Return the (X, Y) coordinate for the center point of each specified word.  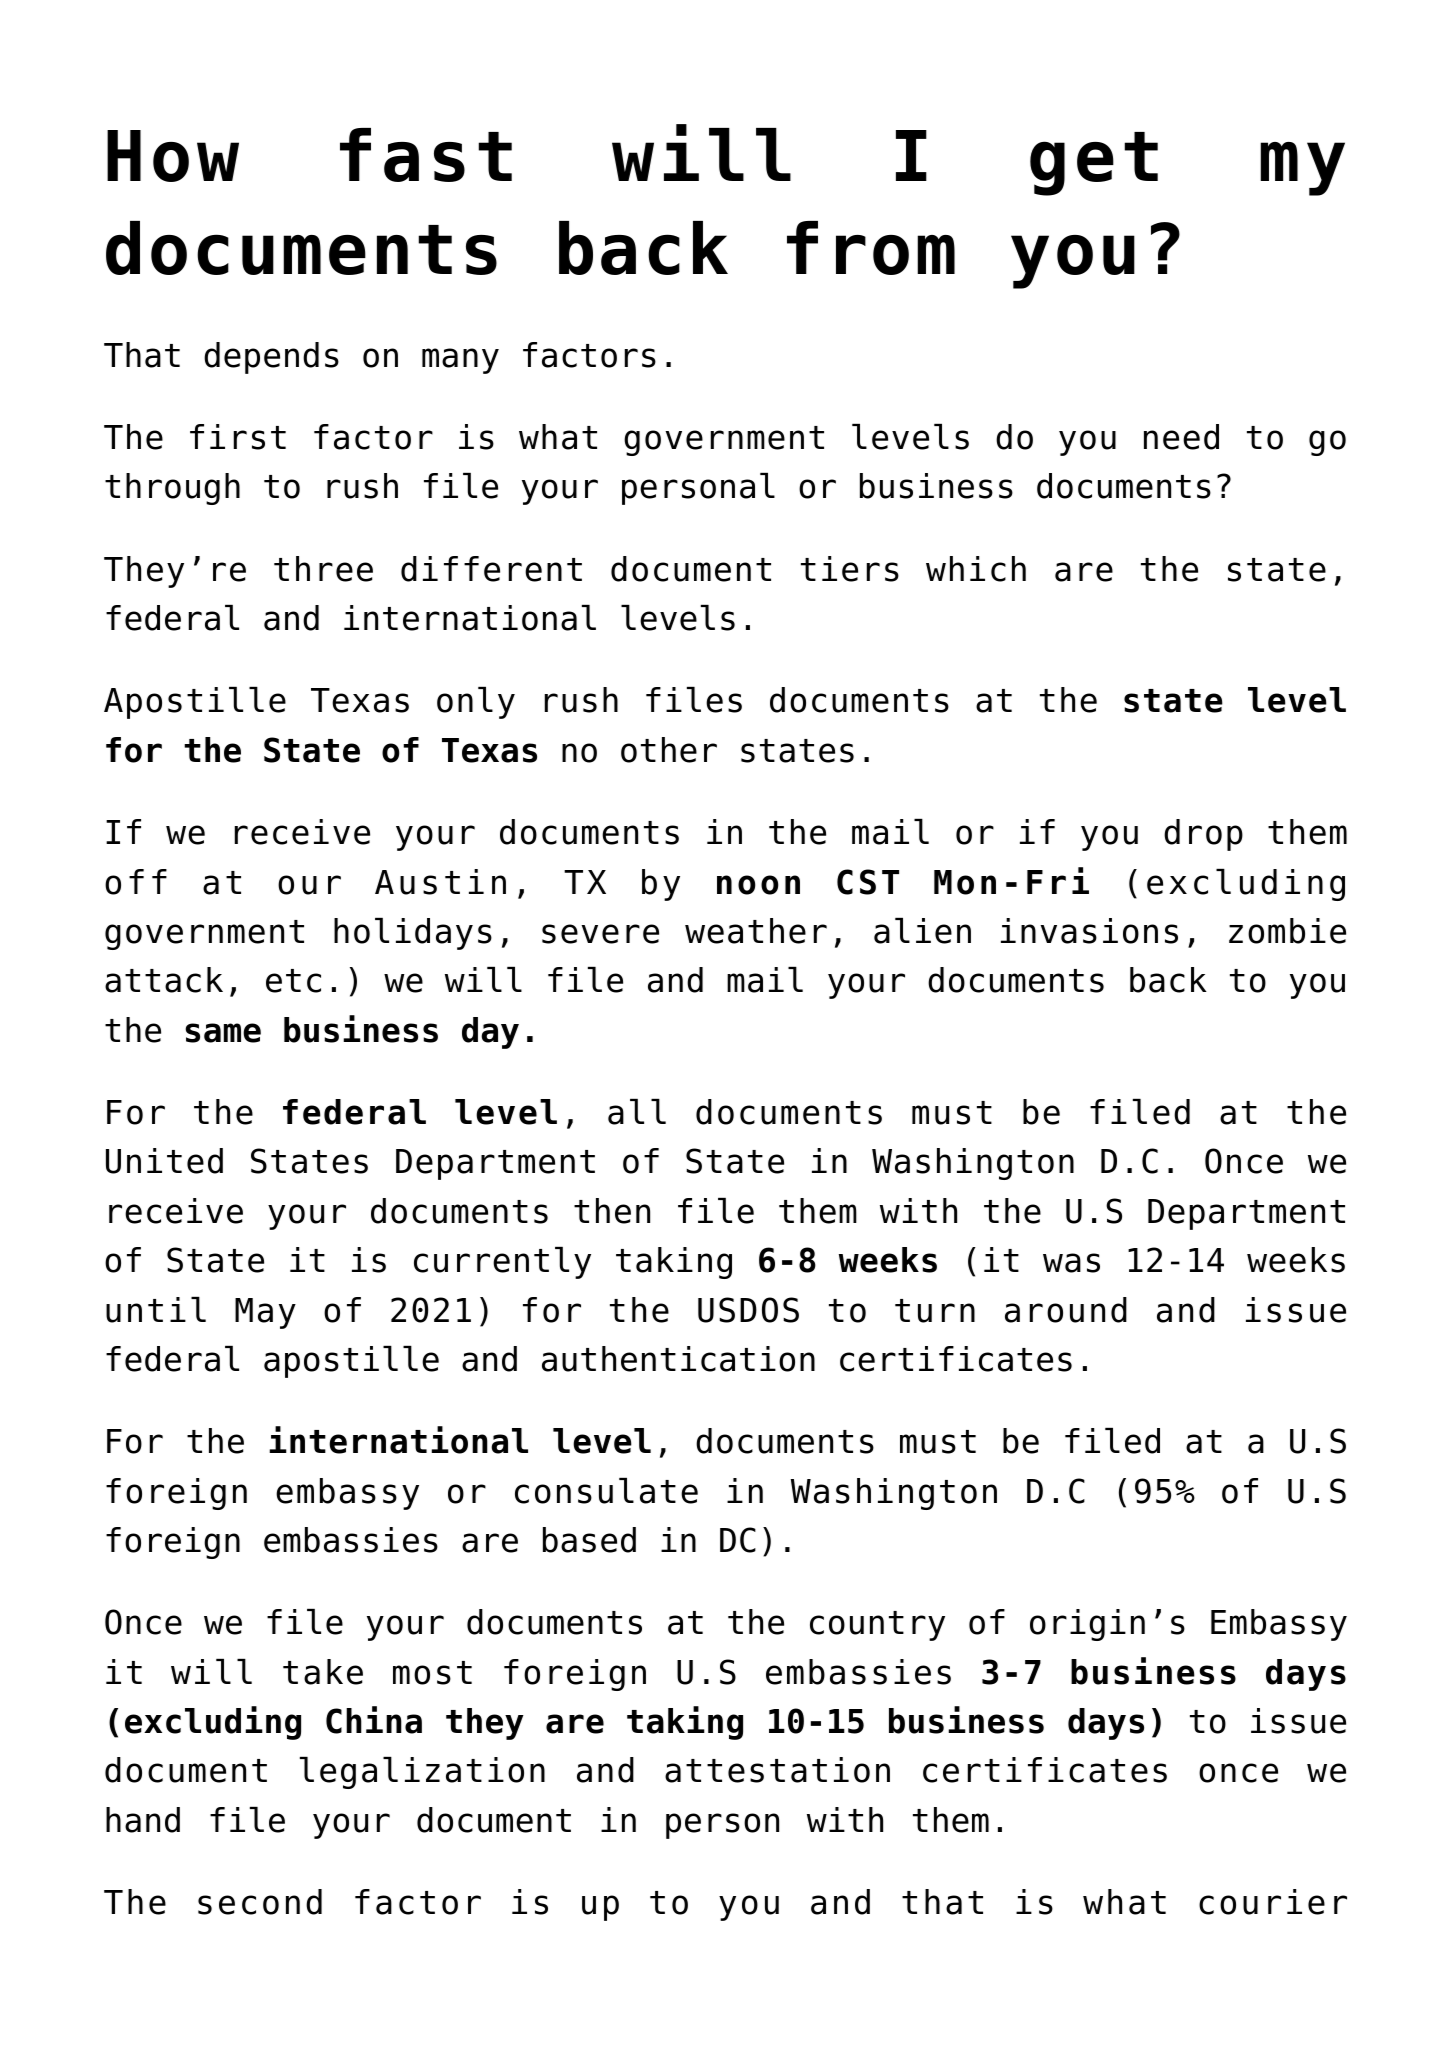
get (1094, 164)
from (871, 248)
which (976, 569)
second (260, 1902)
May (265, 1313)
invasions (1089, 931)
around (1066, 1310)
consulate (606, 1491)
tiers (850, 569)
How (173, 156)
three (323, 569)
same (223, 1033)
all (637, 1112)
